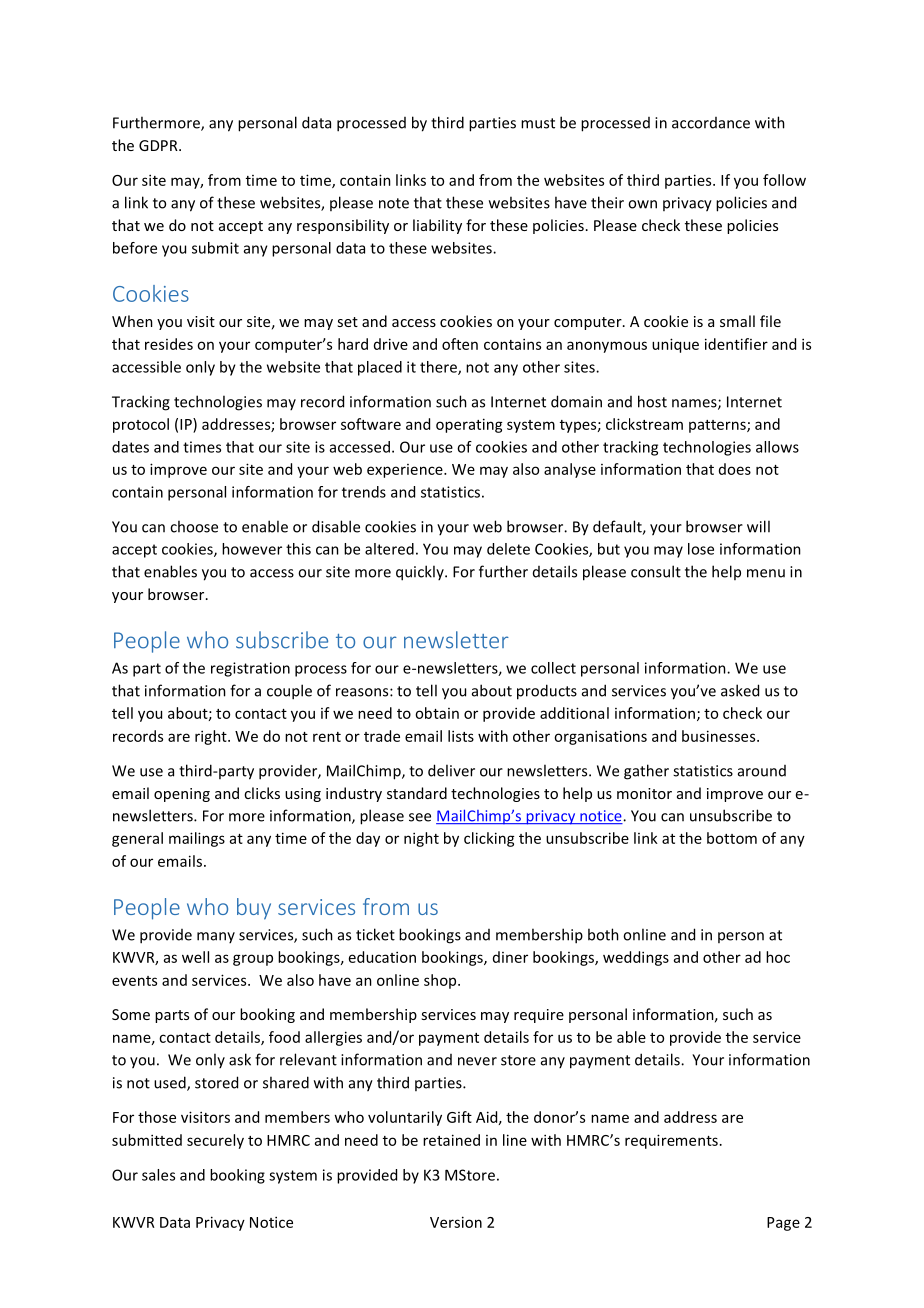  I want to click on asked, so click(740, 690).
